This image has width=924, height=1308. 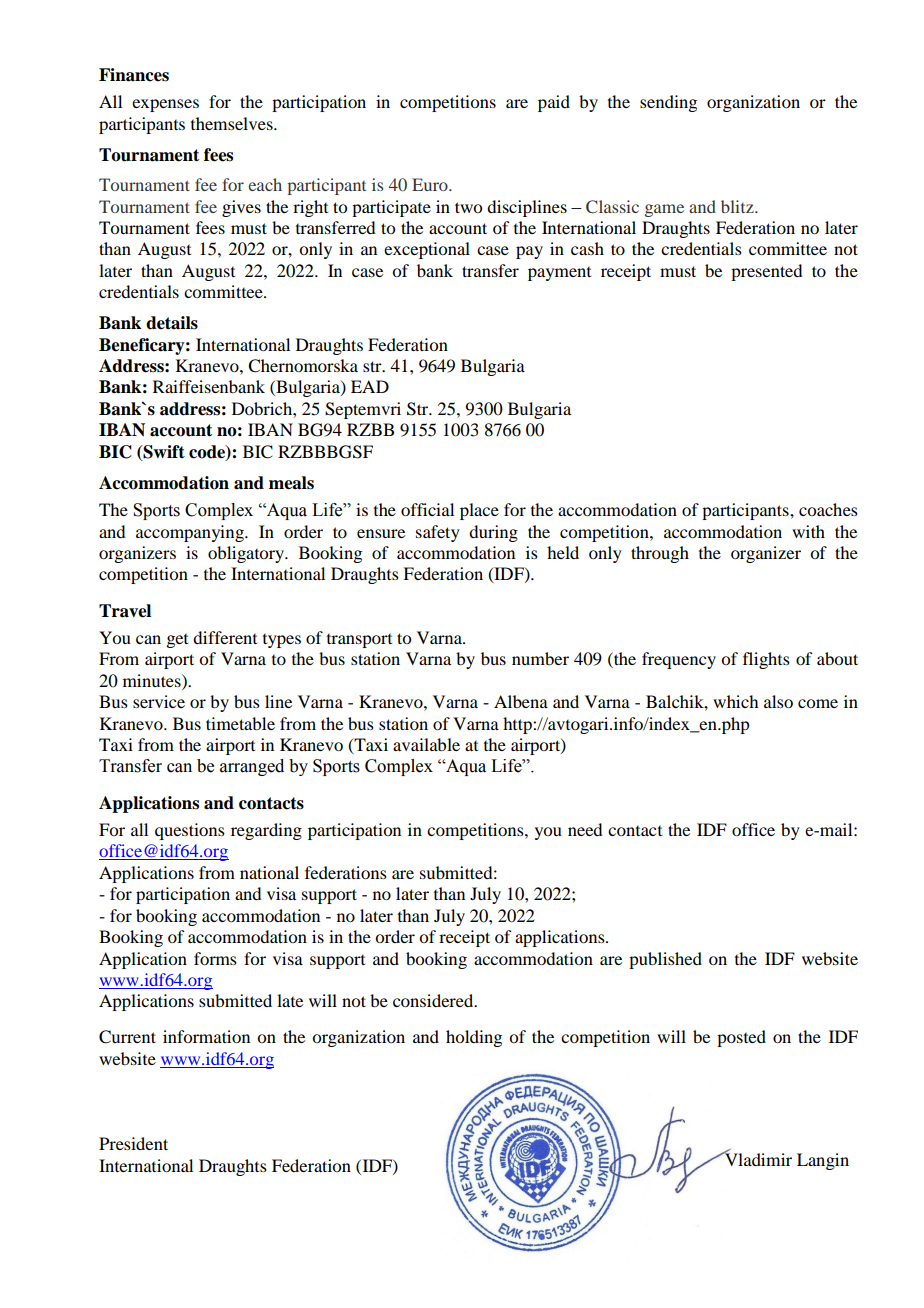 What do you see at coordinates (233, 123) in the image?
I see `themselves` at bounding box center [233, 123].
